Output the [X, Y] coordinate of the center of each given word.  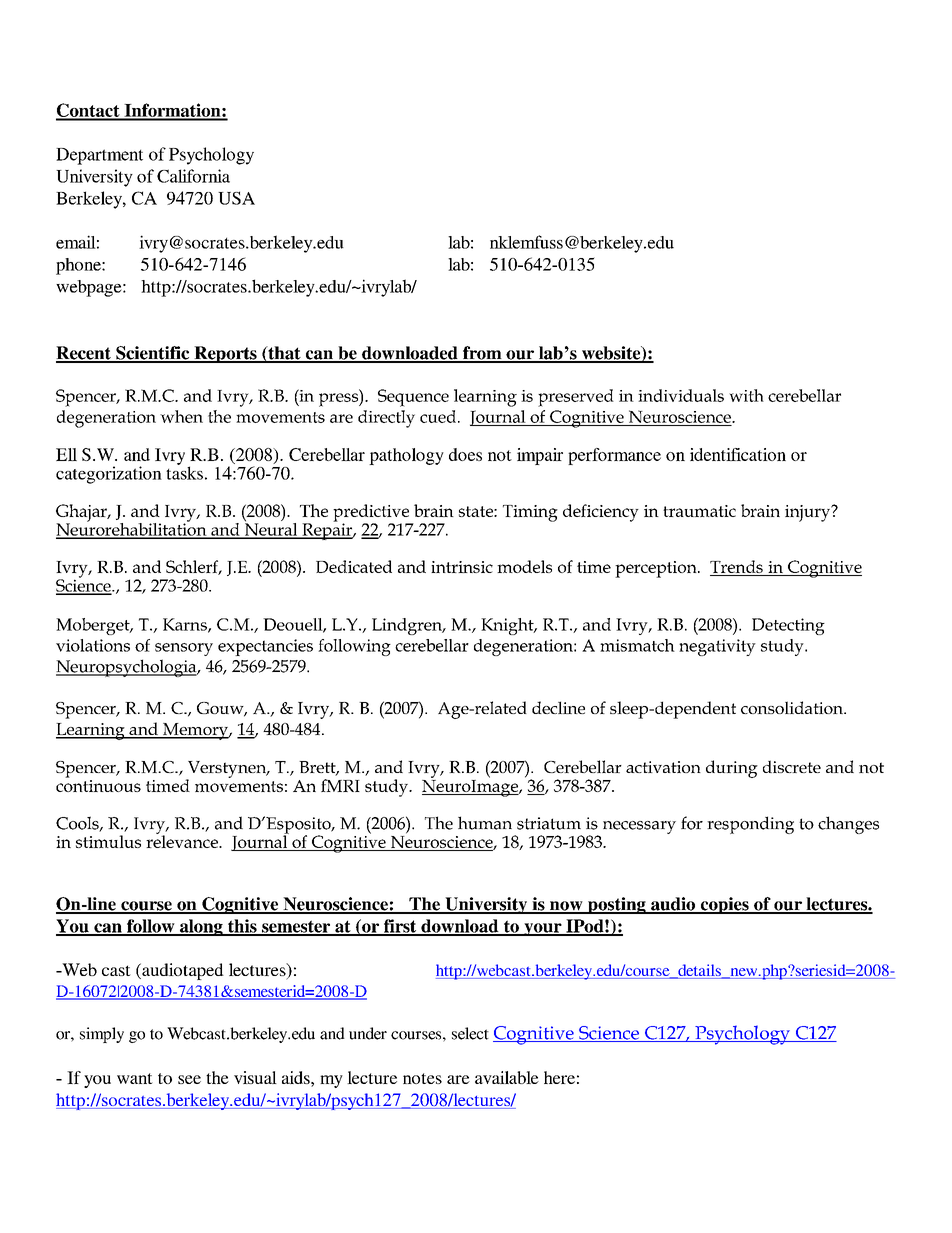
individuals [681, 395]
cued [439, 416]
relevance [183, 840]
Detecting [788, 626]
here [559, 1077]
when [181, 416]
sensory [184, 649]
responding [750, 825]
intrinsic [462, 567]
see [189, 1079]
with [746, 395]
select [470, 1033]
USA [236, 198]
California [193, 176]
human [485, 823]
